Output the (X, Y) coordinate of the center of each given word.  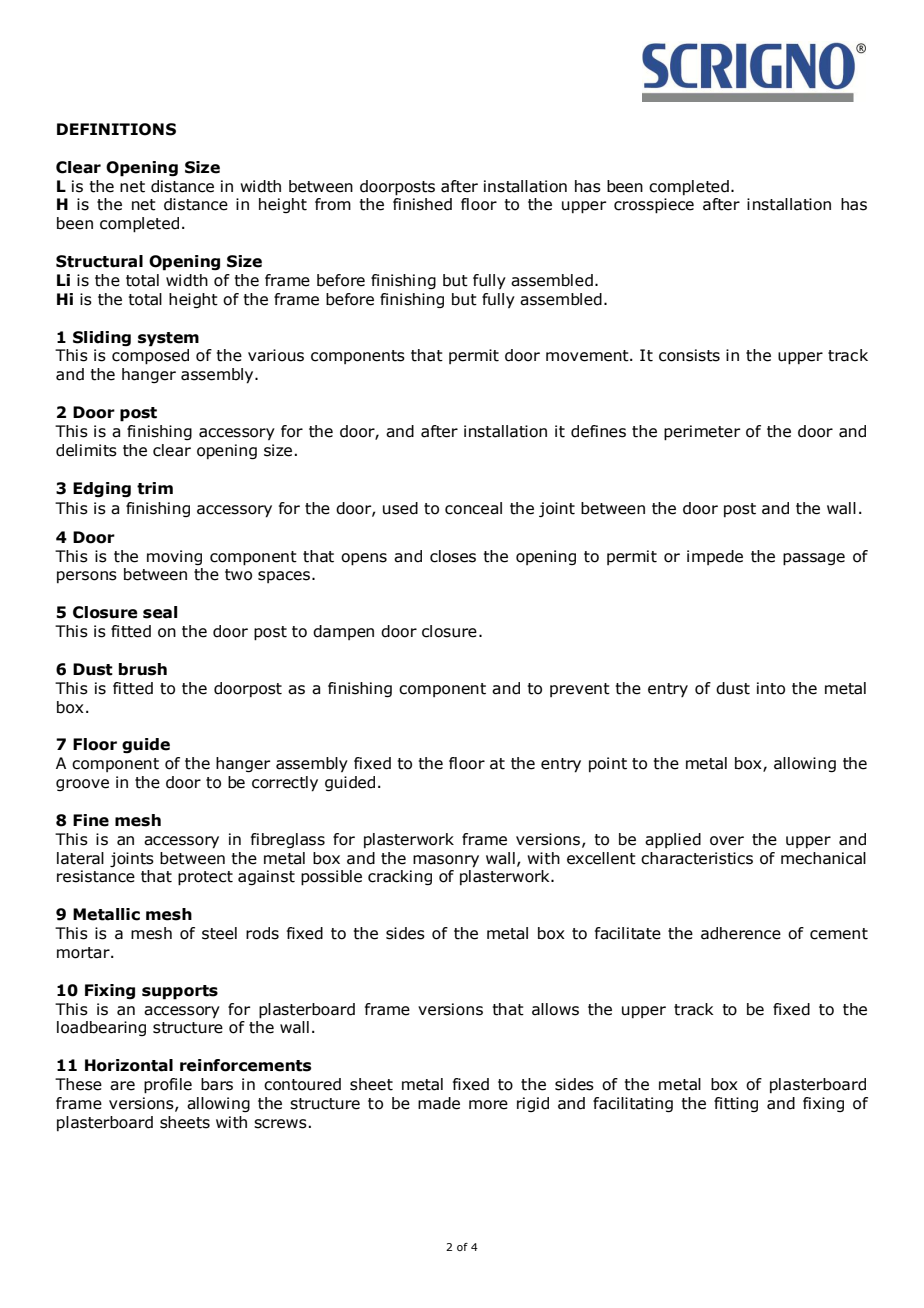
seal (160, 612)
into (771, 688)
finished (422, 204)
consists (689, 355)
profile (168, 1086)
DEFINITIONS (116, 129)
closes (453, 556)
